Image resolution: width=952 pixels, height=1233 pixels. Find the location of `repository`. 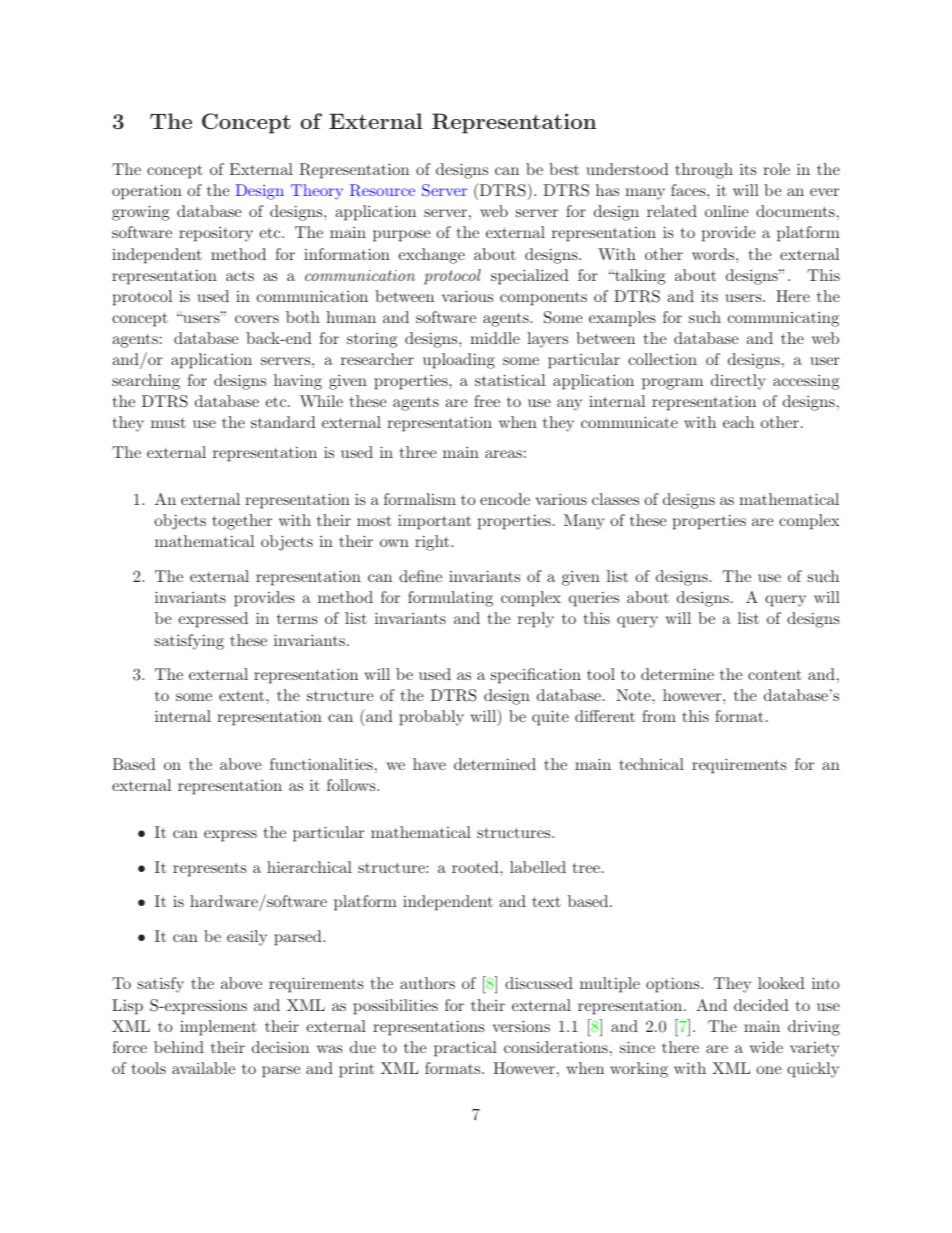

repository is located at coordinates (216, 234).
